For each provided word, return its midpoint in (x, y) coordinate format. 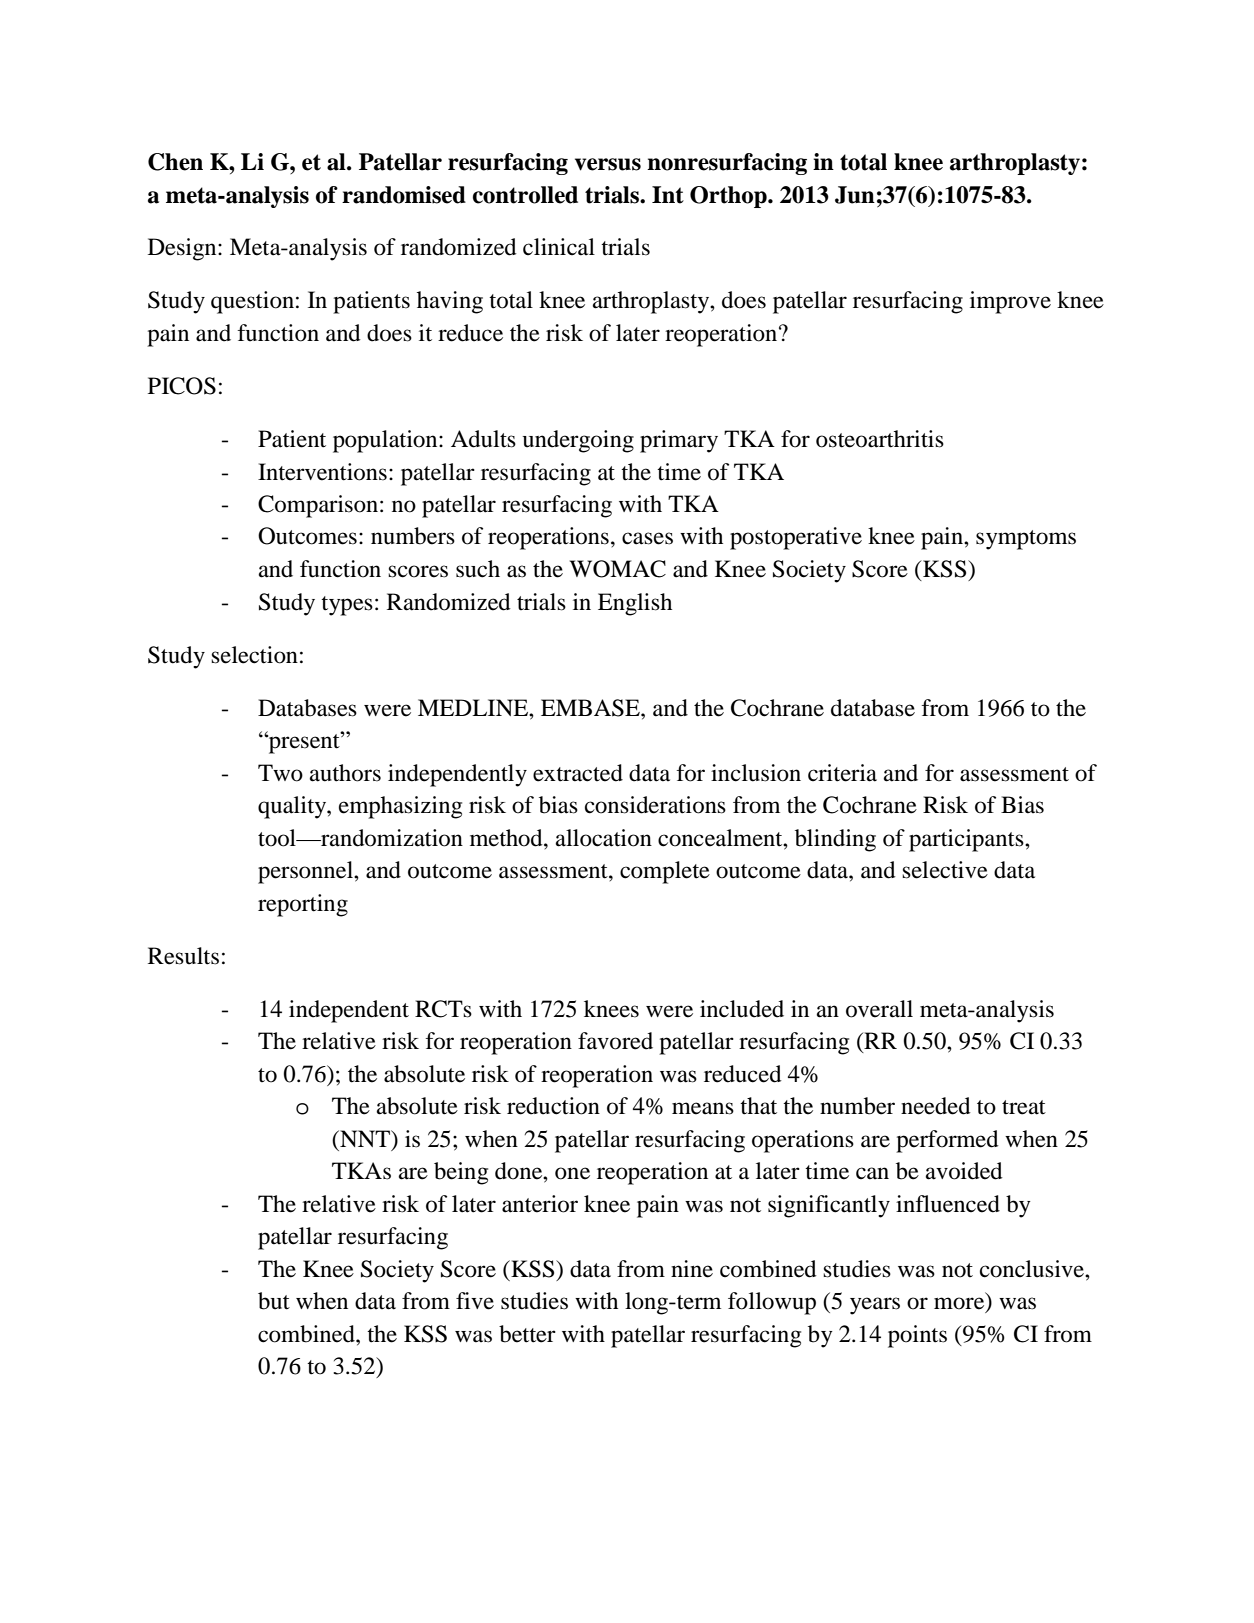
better (527, 1334)
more (960, 1304)
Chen (175, 162)
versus (608, 164)
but (274, 1301)
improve (1010, 302)
